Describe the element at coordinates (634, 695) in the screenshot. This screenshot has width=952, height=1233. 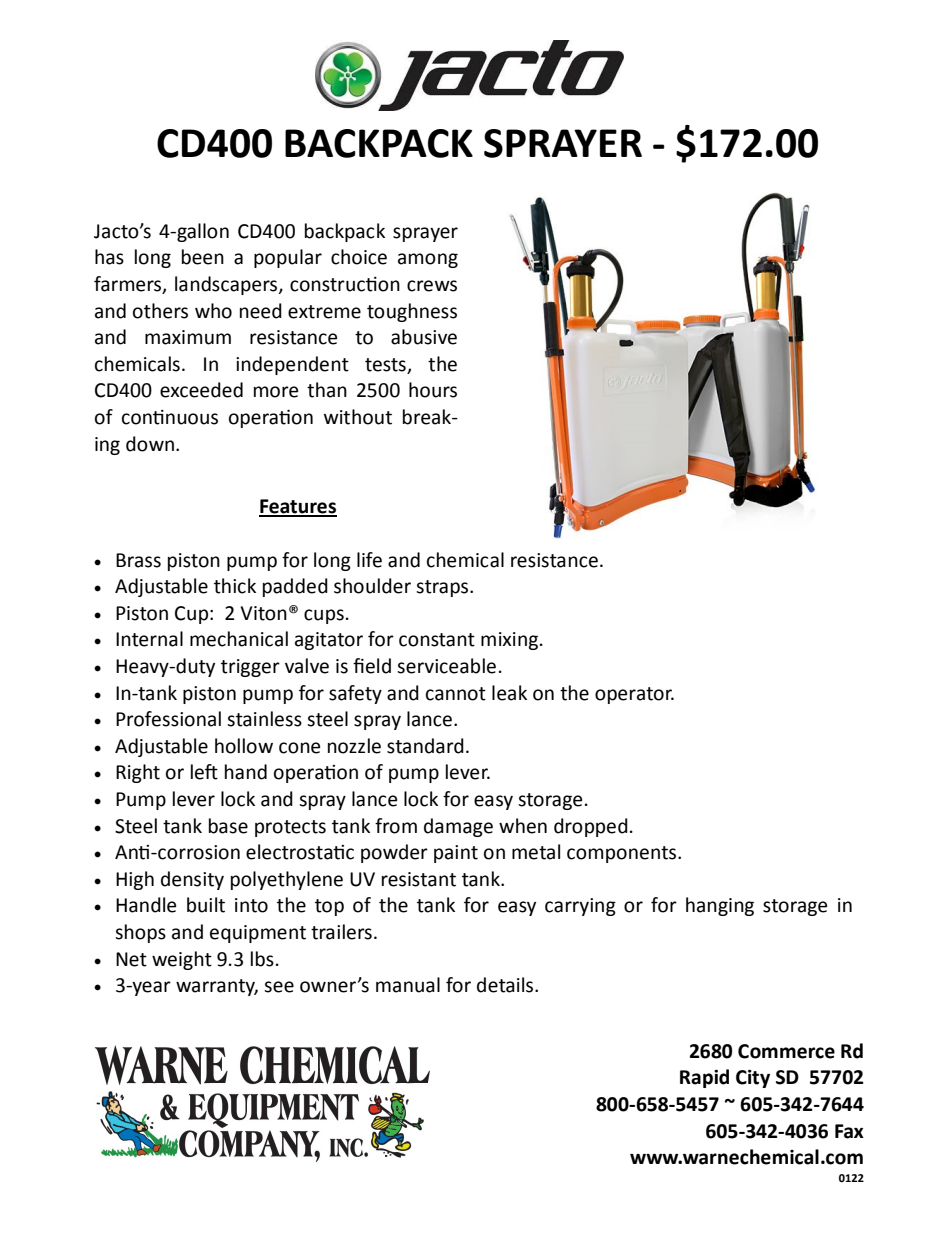
I see `operator` at that location.
